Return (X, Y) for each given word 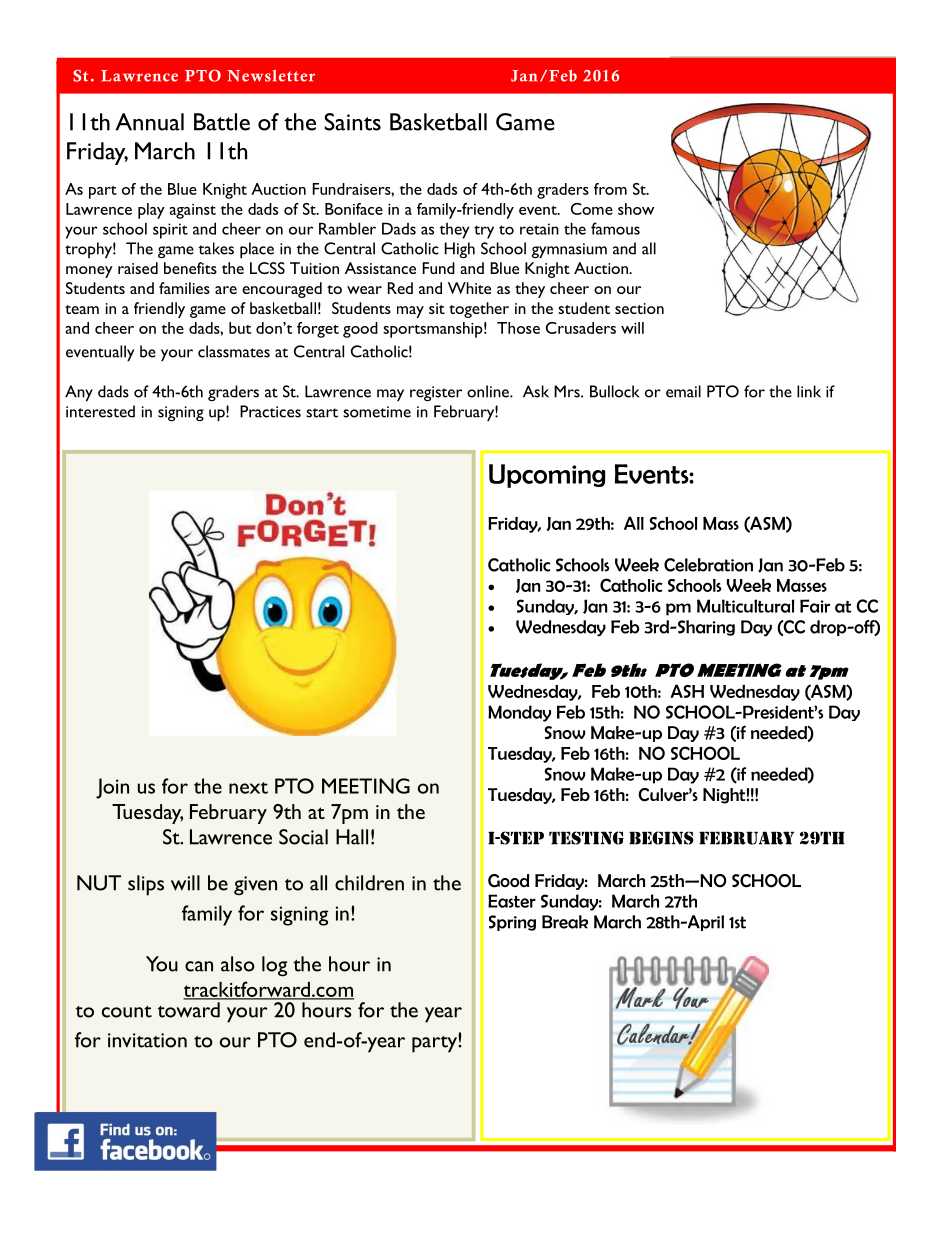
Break (565, 922)
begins (661, 838)
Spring (512, 923)
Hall (352, 837)
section (639, 308)
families (184, 288)
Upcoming (547, 476)
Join (112, 788)
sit (437, 308)
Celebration (708, 565)
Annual (150, 122)
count (127, 1012)
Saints (352, 122)
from (610, 189)
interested (100, 411)
